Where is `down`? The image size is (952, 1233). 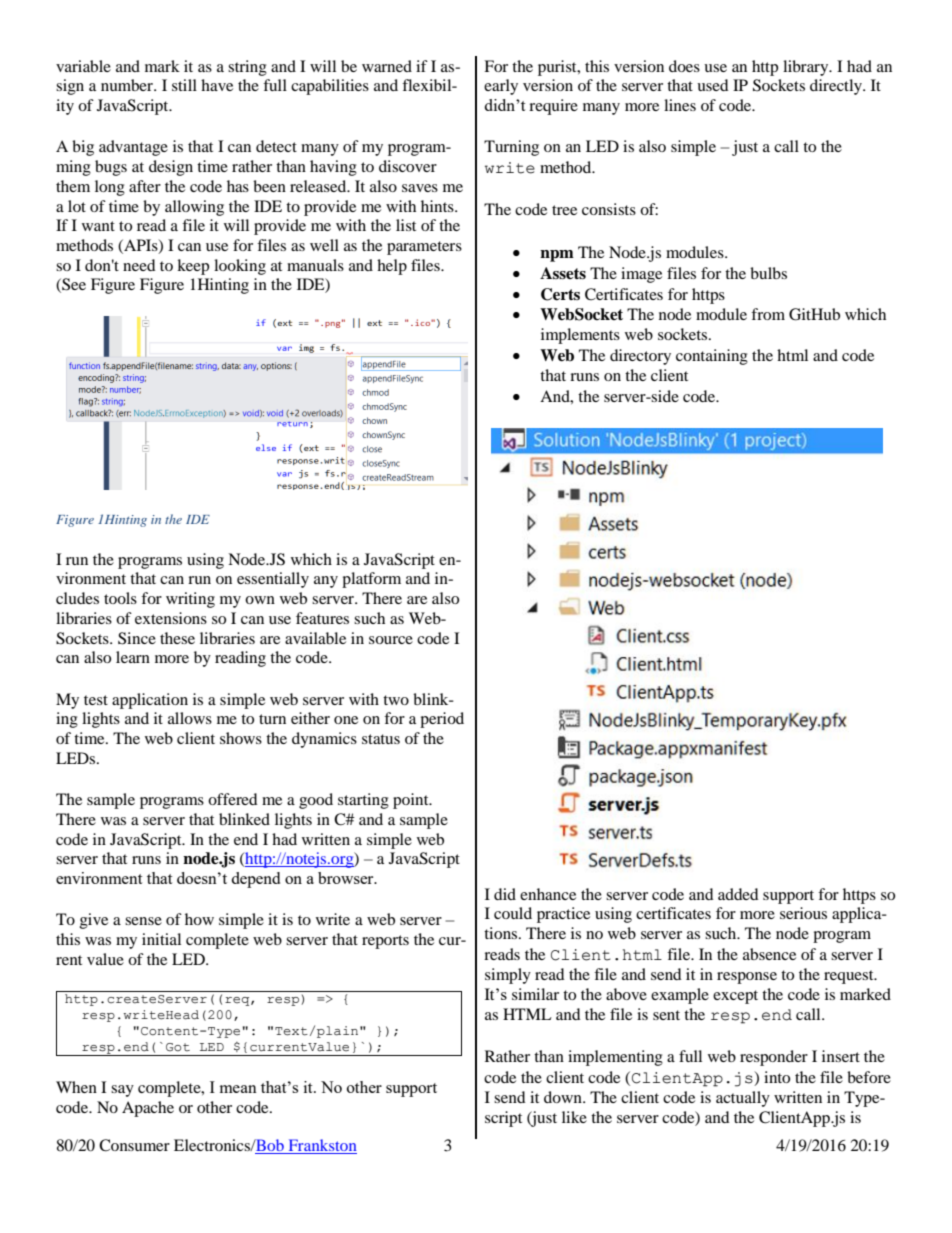 down is located at coordinates (564, 1097).
